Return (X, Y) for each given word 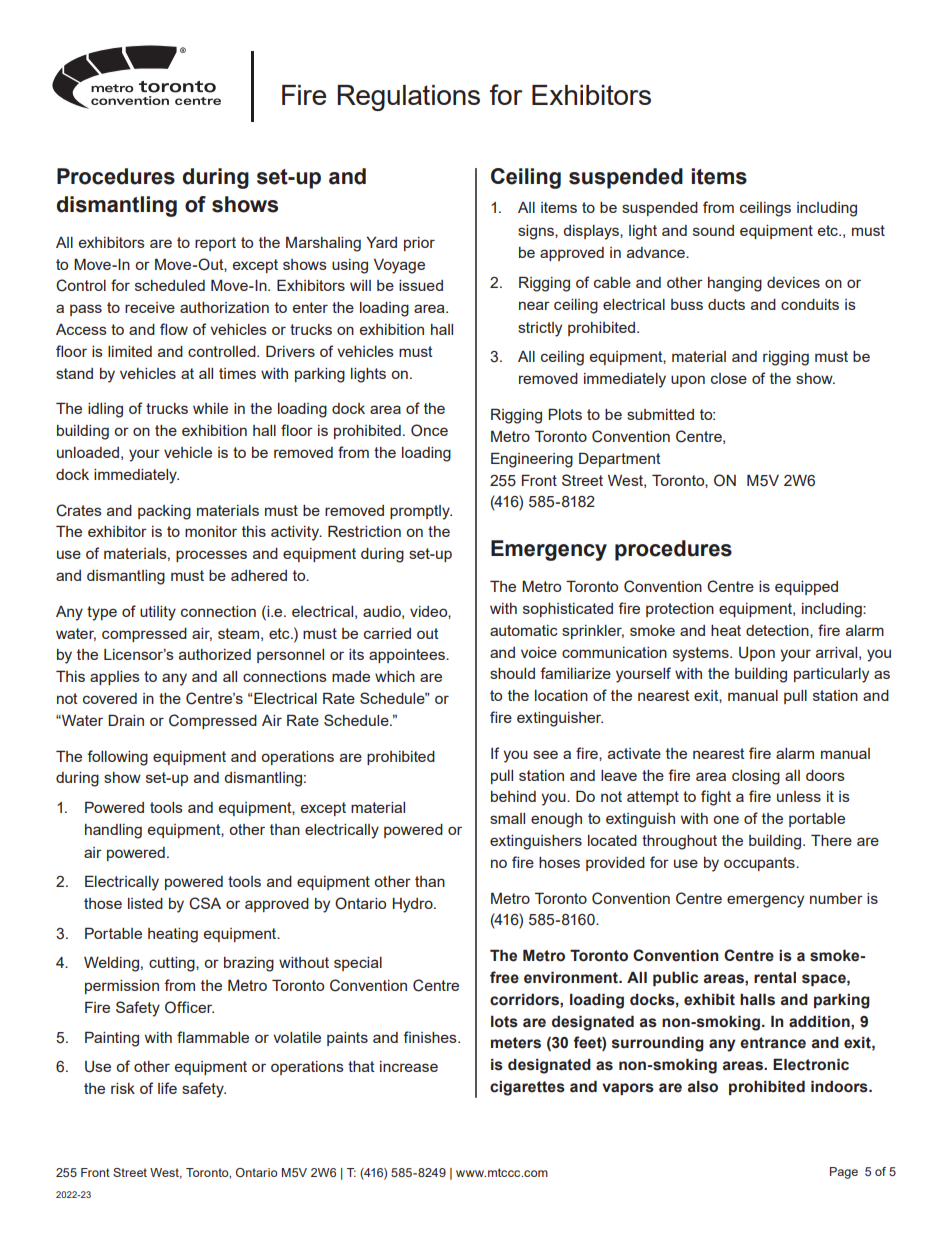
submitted (660, 414)
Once (429, 430)
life (167, 1088)
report (215, 244)
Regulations (408, 98)
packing (164, 512)
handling (113, 831)
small (507, 818)
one (726, 819)
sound (713, 230)
